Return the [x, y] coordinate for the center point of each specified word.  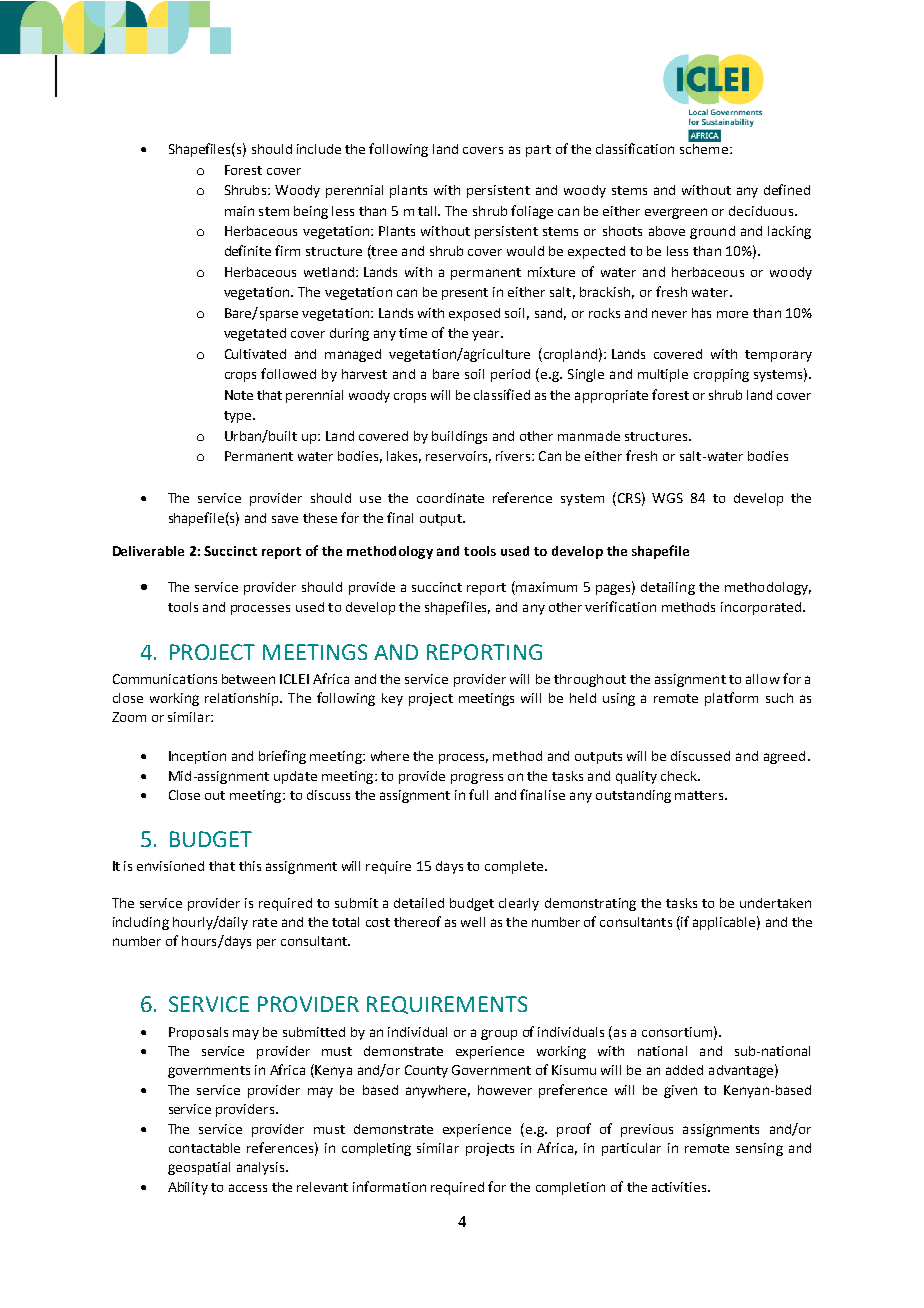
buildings [459, 437]
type [237, 417]
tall [428, 211]
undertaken [775, 903]
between [248, 679]
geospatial [199, 1168]
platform [731, 699]
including [141, 923]
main [239, 211]
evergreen [676, 213]
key [392, 699]
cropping [721, 375]
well [473, 922]
